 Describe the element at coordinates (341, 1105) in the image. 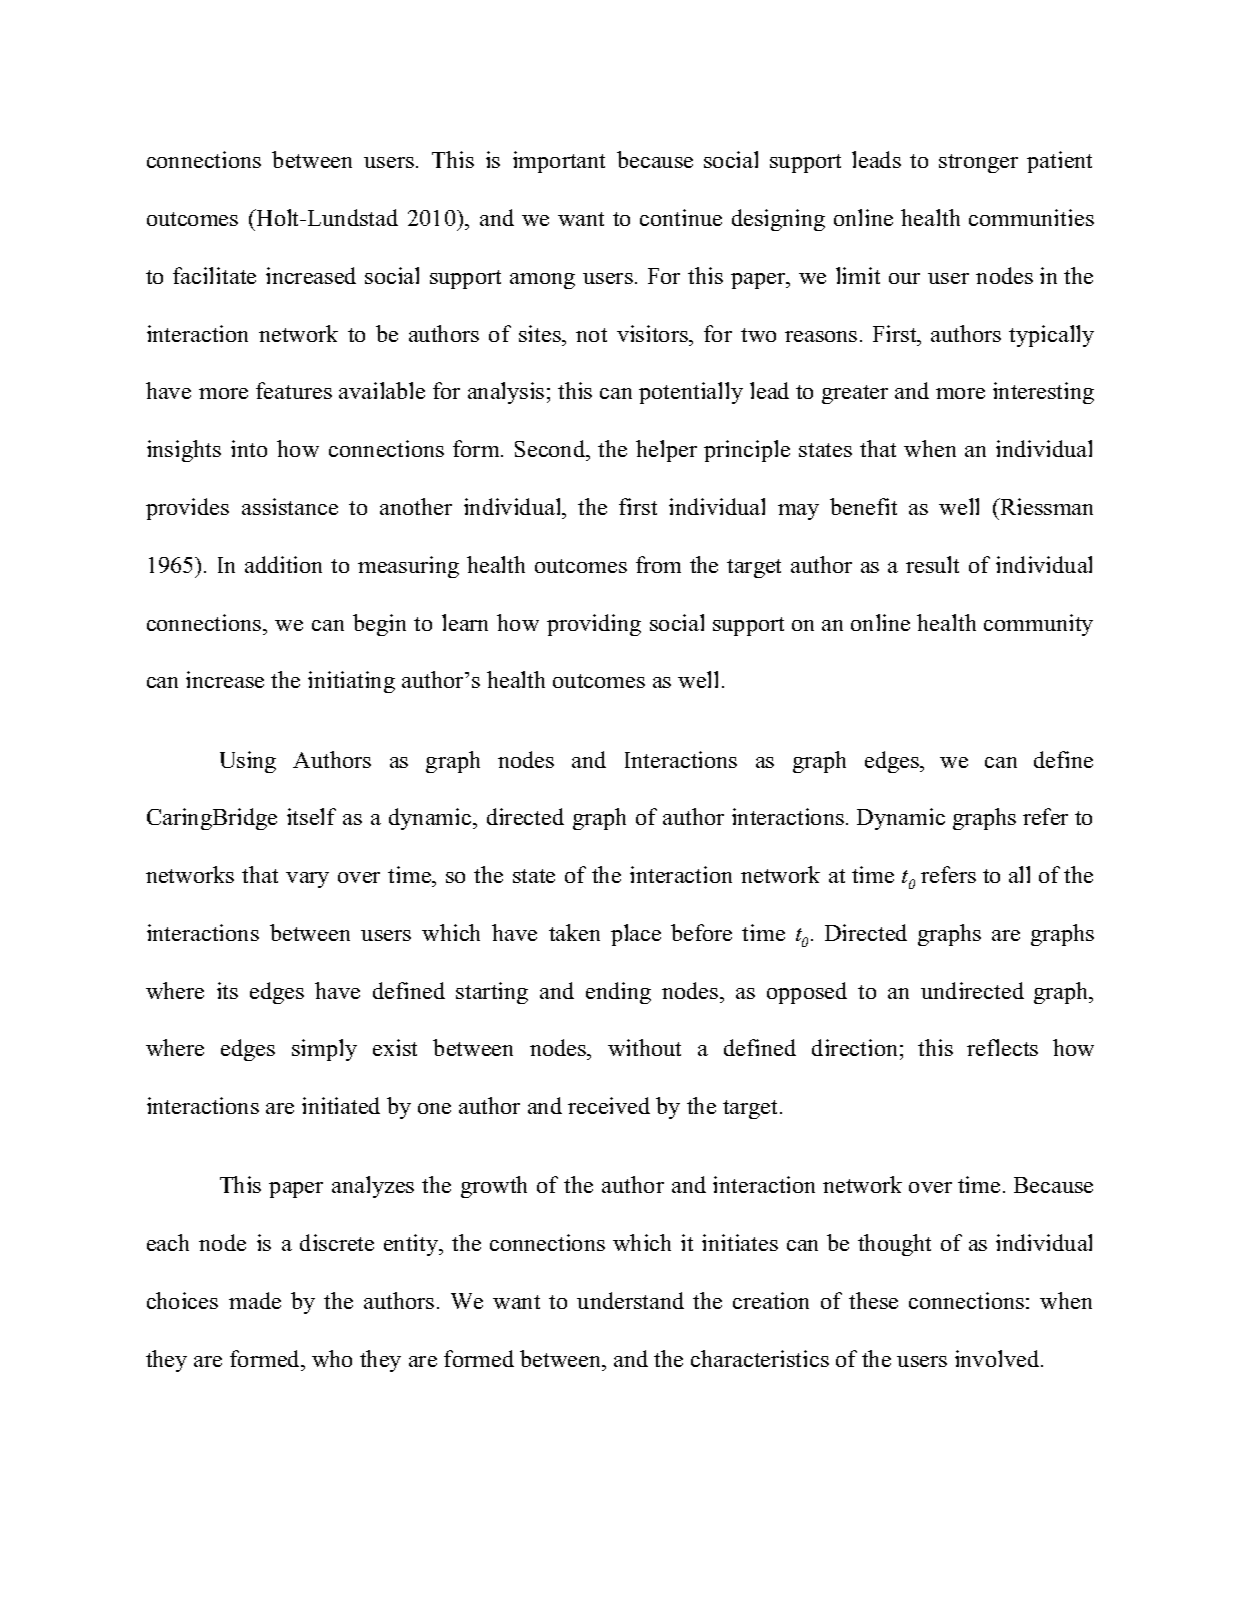

I see `initiated` at that location.
